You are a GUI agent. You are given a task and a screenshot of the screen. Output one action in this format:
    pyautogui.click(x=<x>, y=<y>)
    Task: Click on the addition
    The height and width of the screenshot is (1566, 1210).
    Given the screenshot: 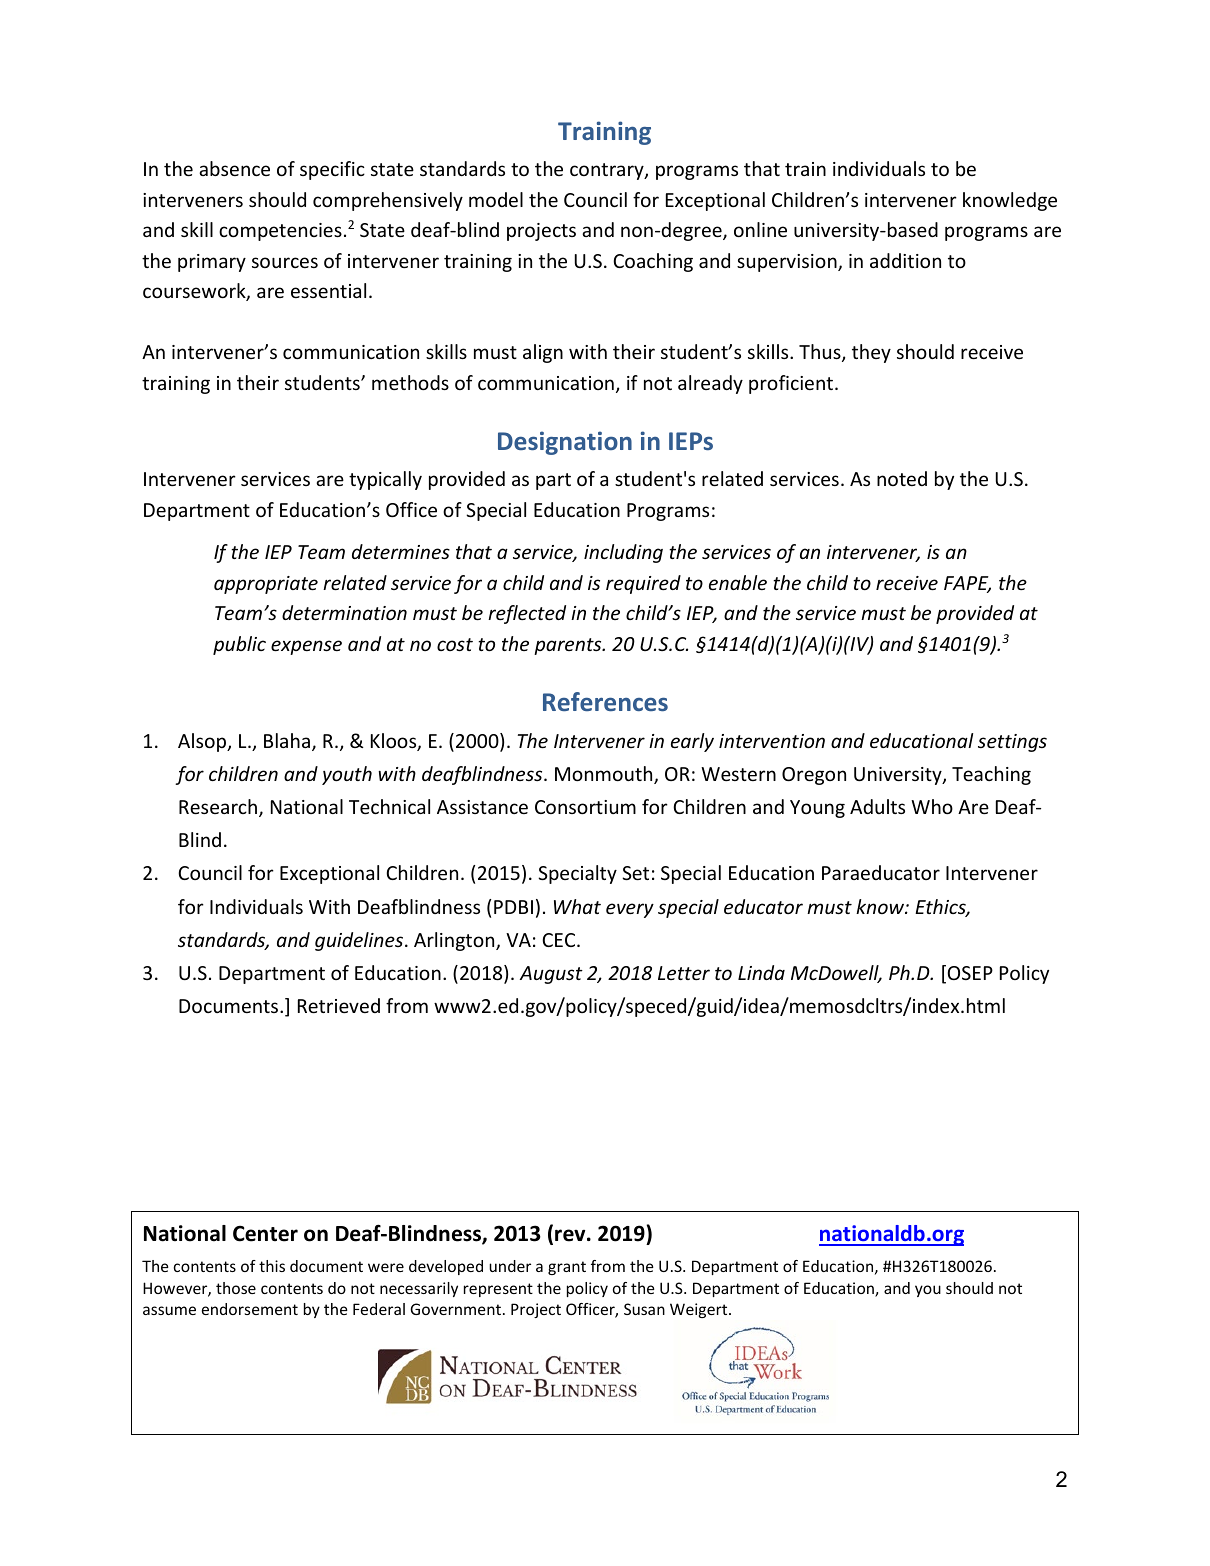 What is the action you would take?
    pyautogui.click(x=905, y=260)
